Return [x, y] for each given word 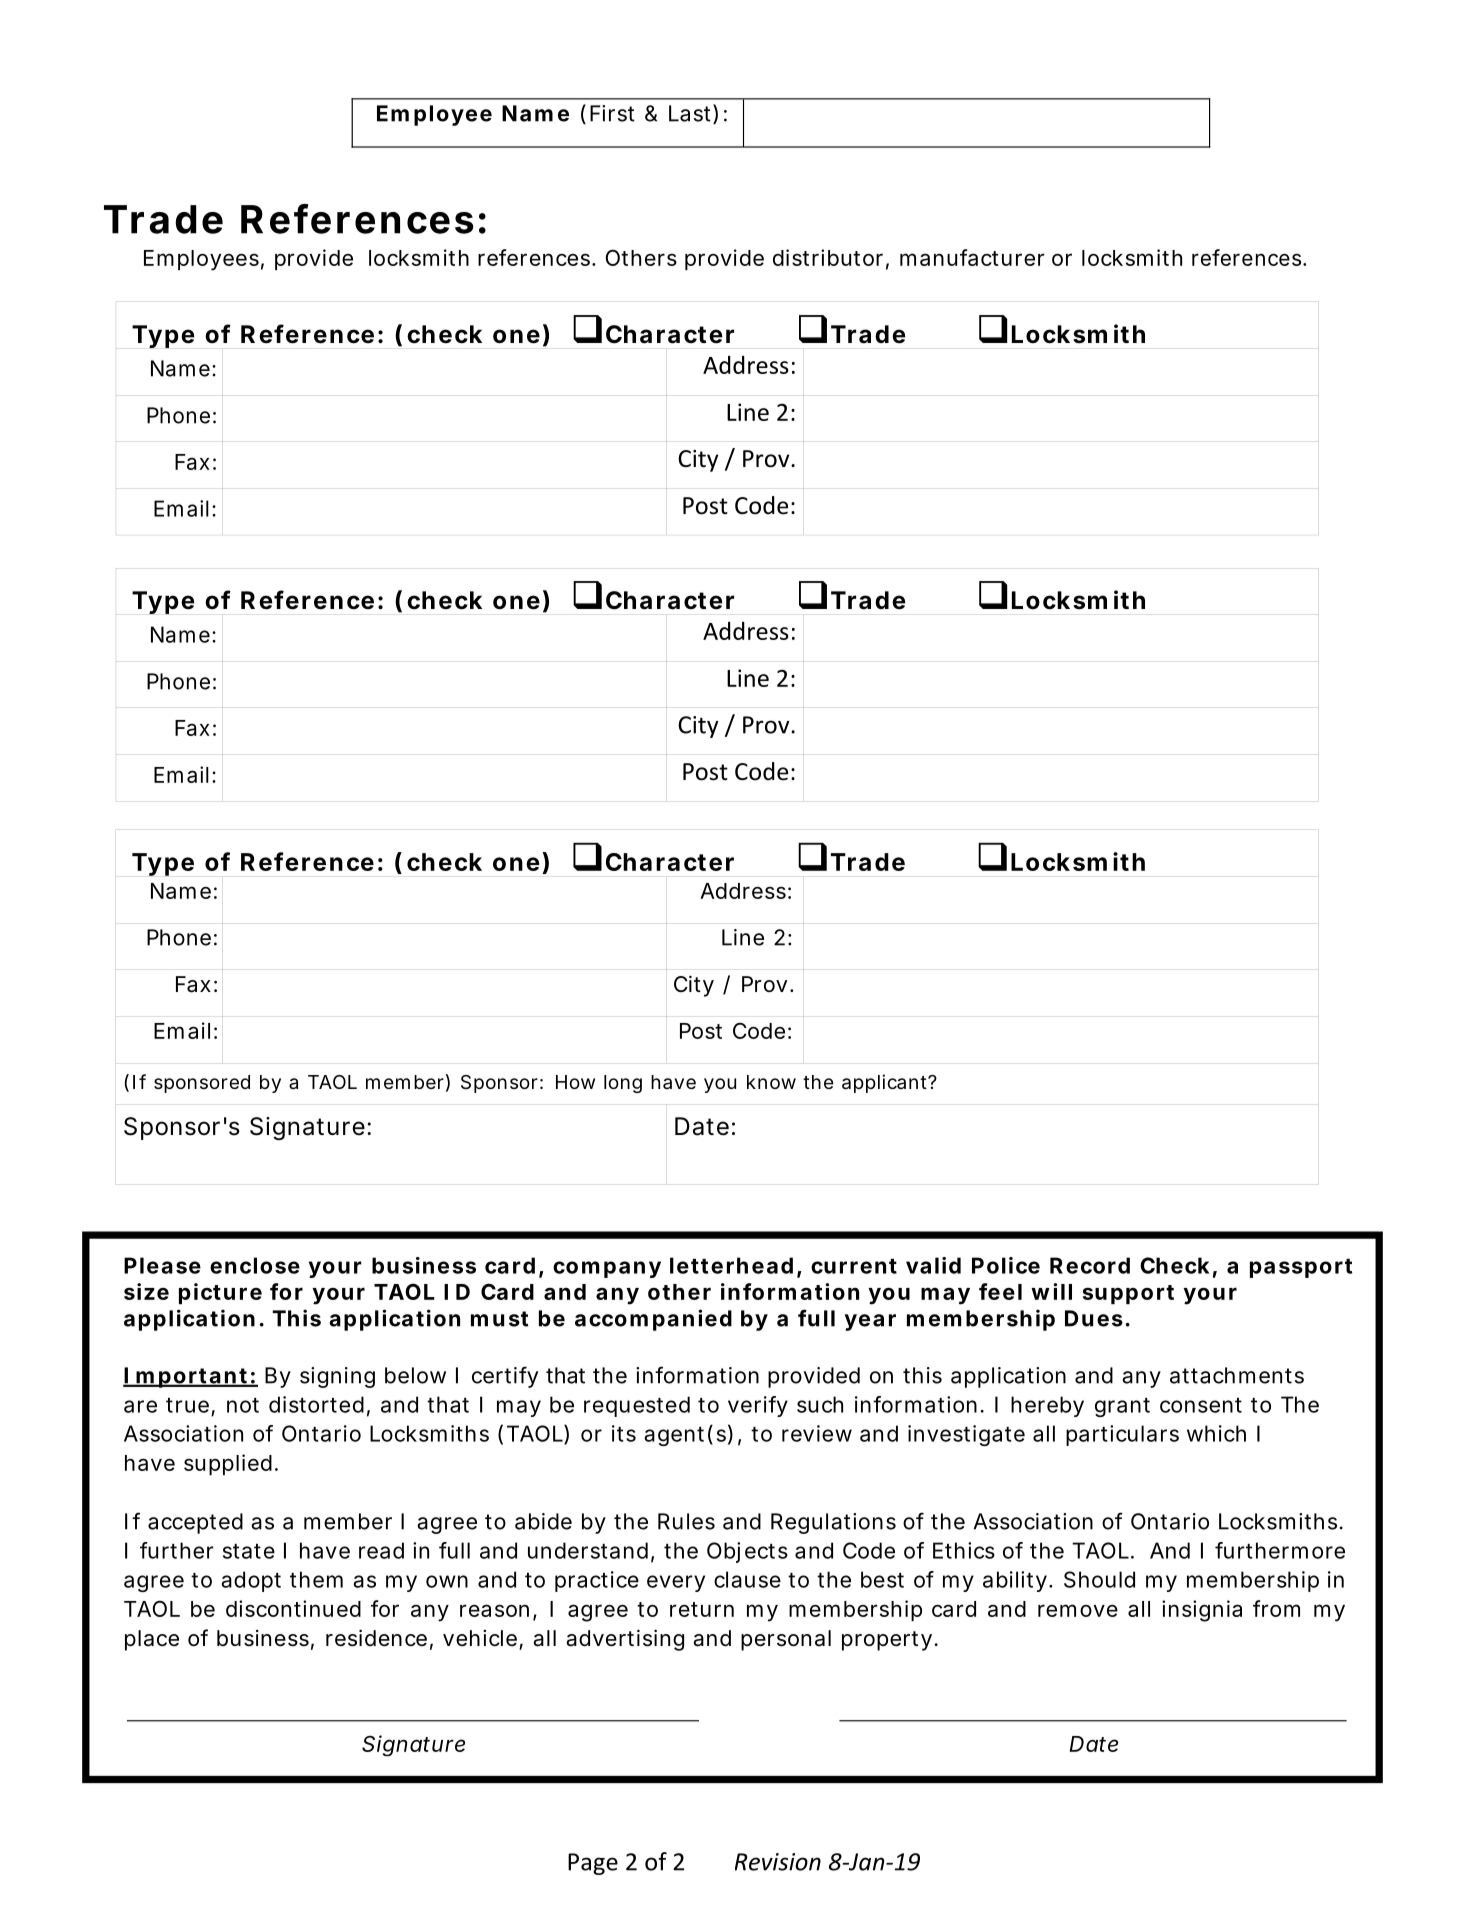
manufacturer [972, 257]
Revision [778, 1862]
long [623, 1084]
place [152, 1640]
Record [1090, 1265]
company [607, 1269]
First [612, 113]
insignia [1202, 1611]
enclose [255, 1265]
